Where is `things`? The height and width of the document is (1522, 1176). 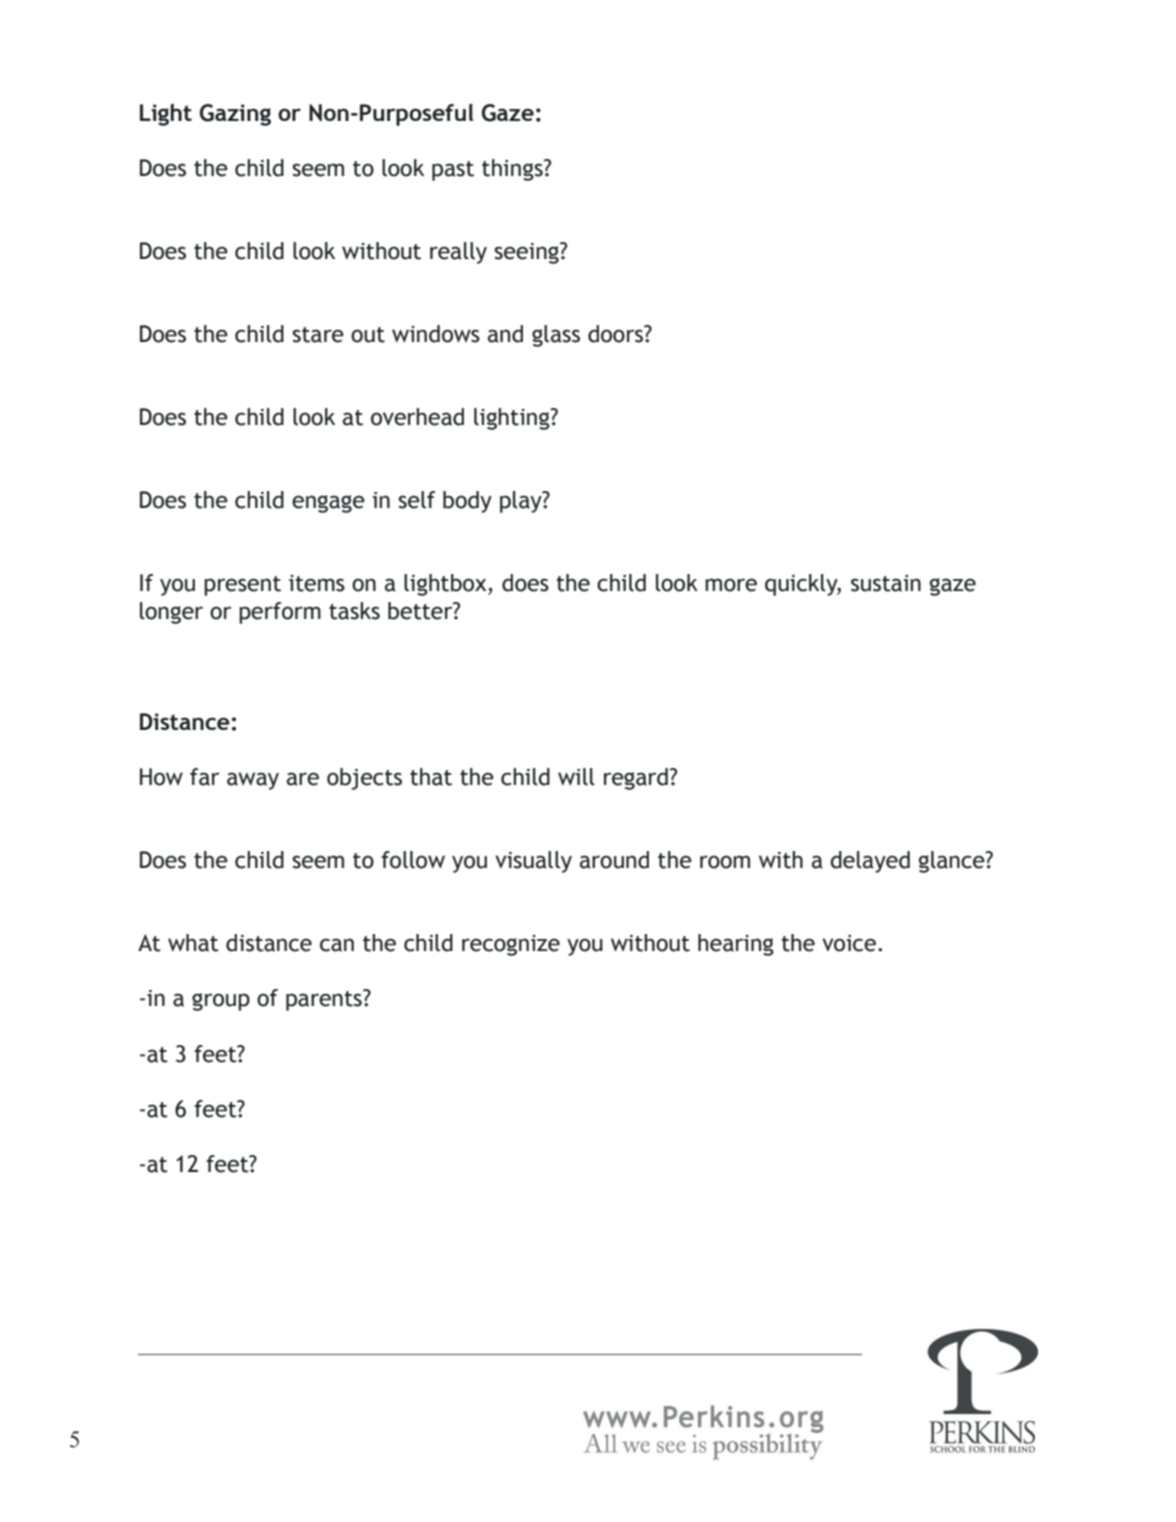
things is located at coordinates (513, 170).
